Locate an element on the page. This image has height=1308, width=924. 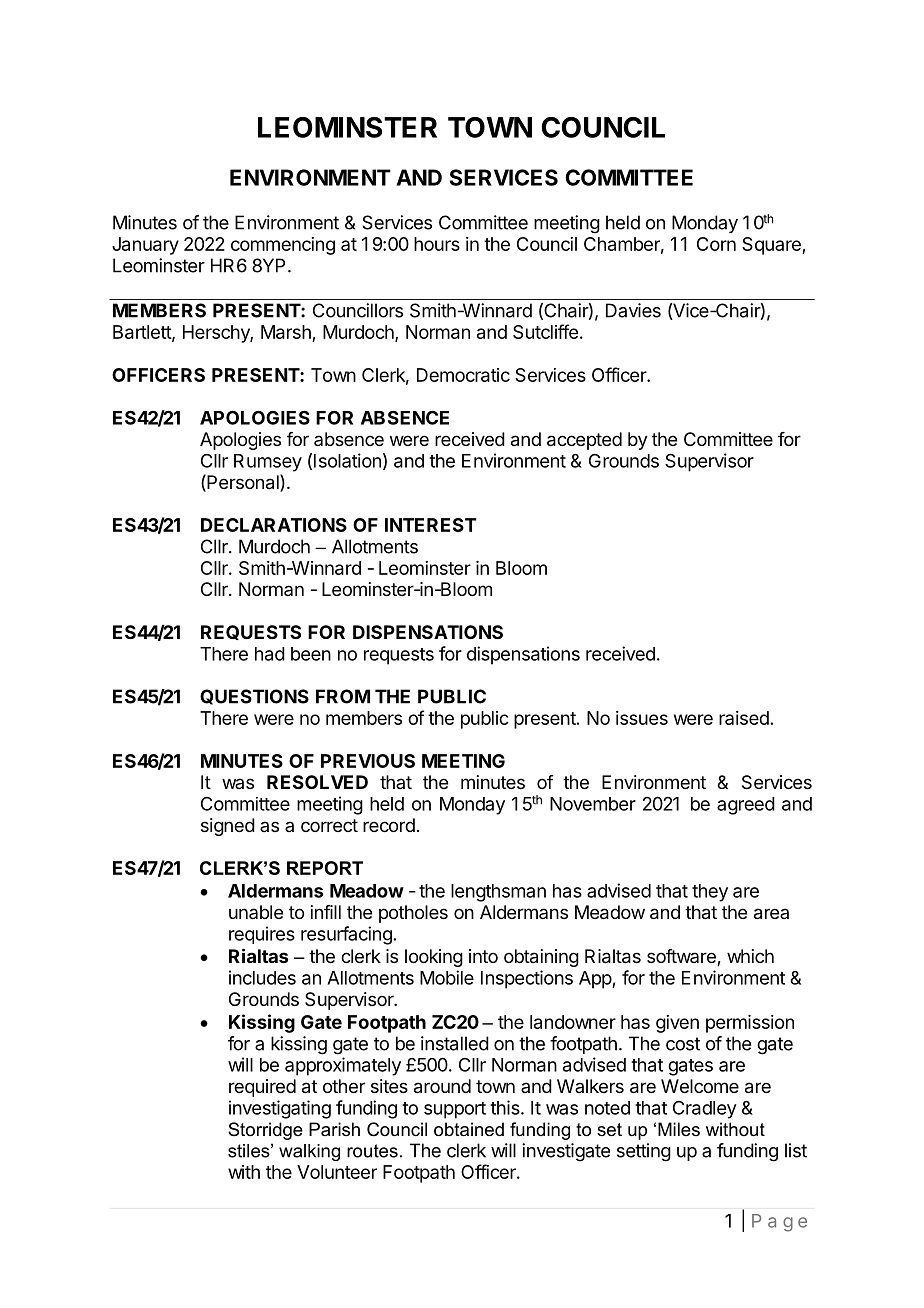
investigating is located at coordinates (280, 1109).
